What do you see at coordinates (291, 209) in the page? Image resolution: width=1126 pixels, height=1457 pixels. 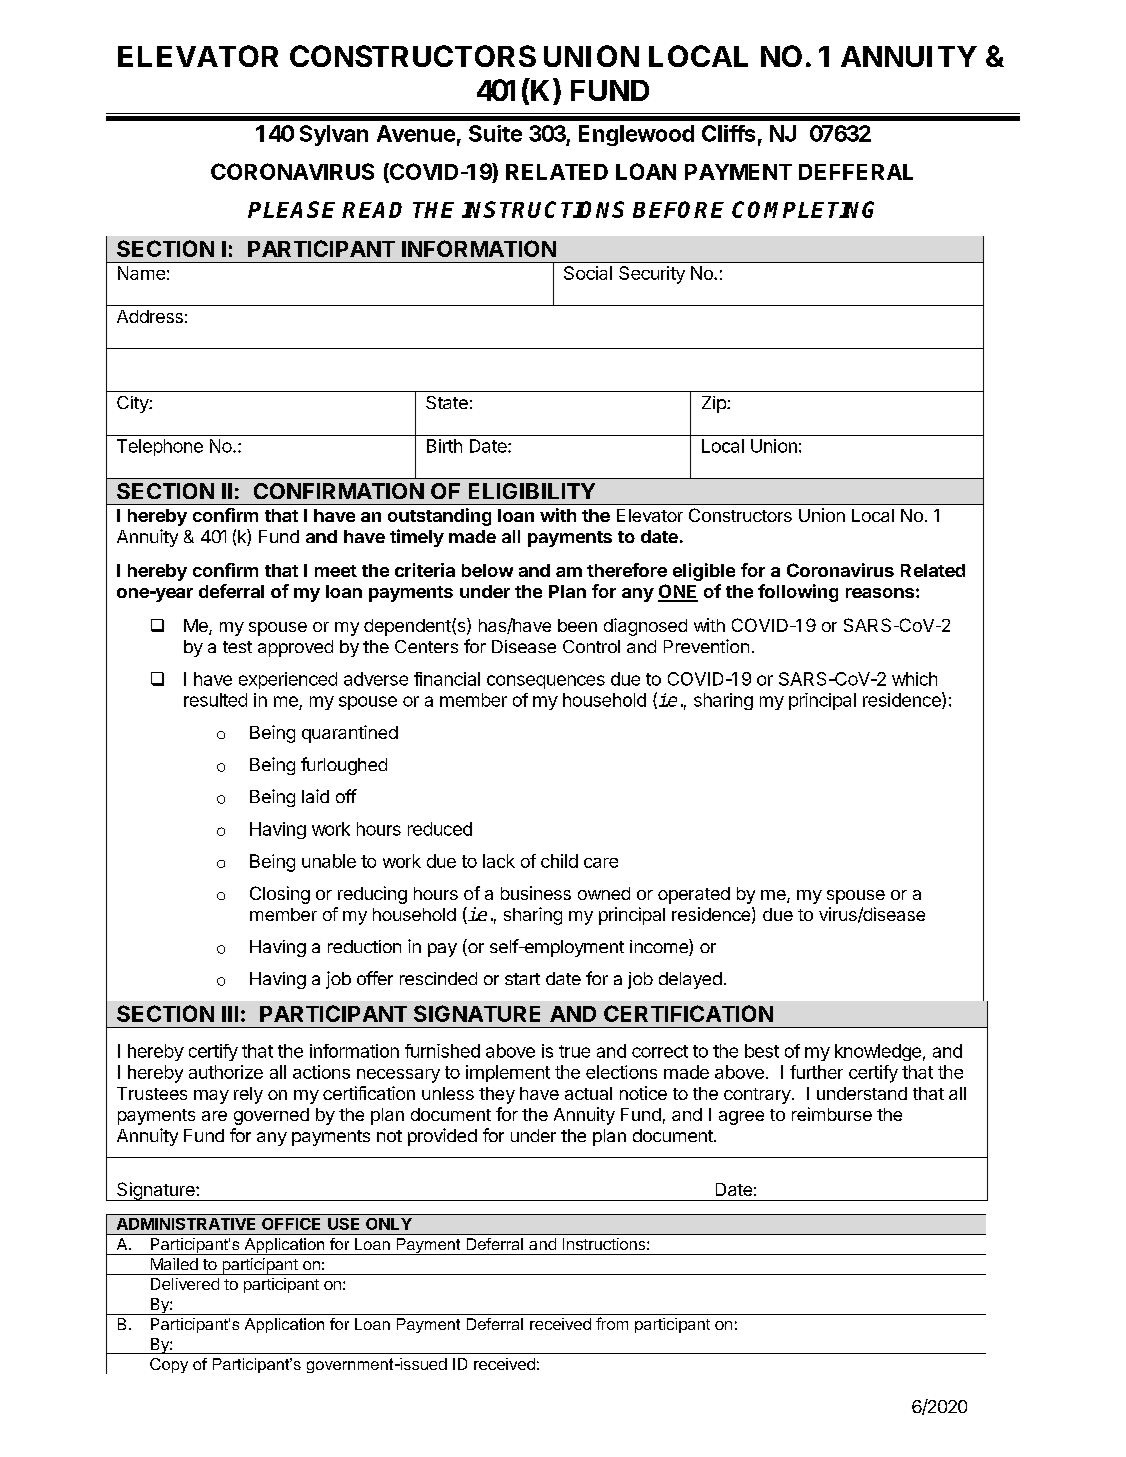 I see `PLEASE` at bounding box center [291, 209].
